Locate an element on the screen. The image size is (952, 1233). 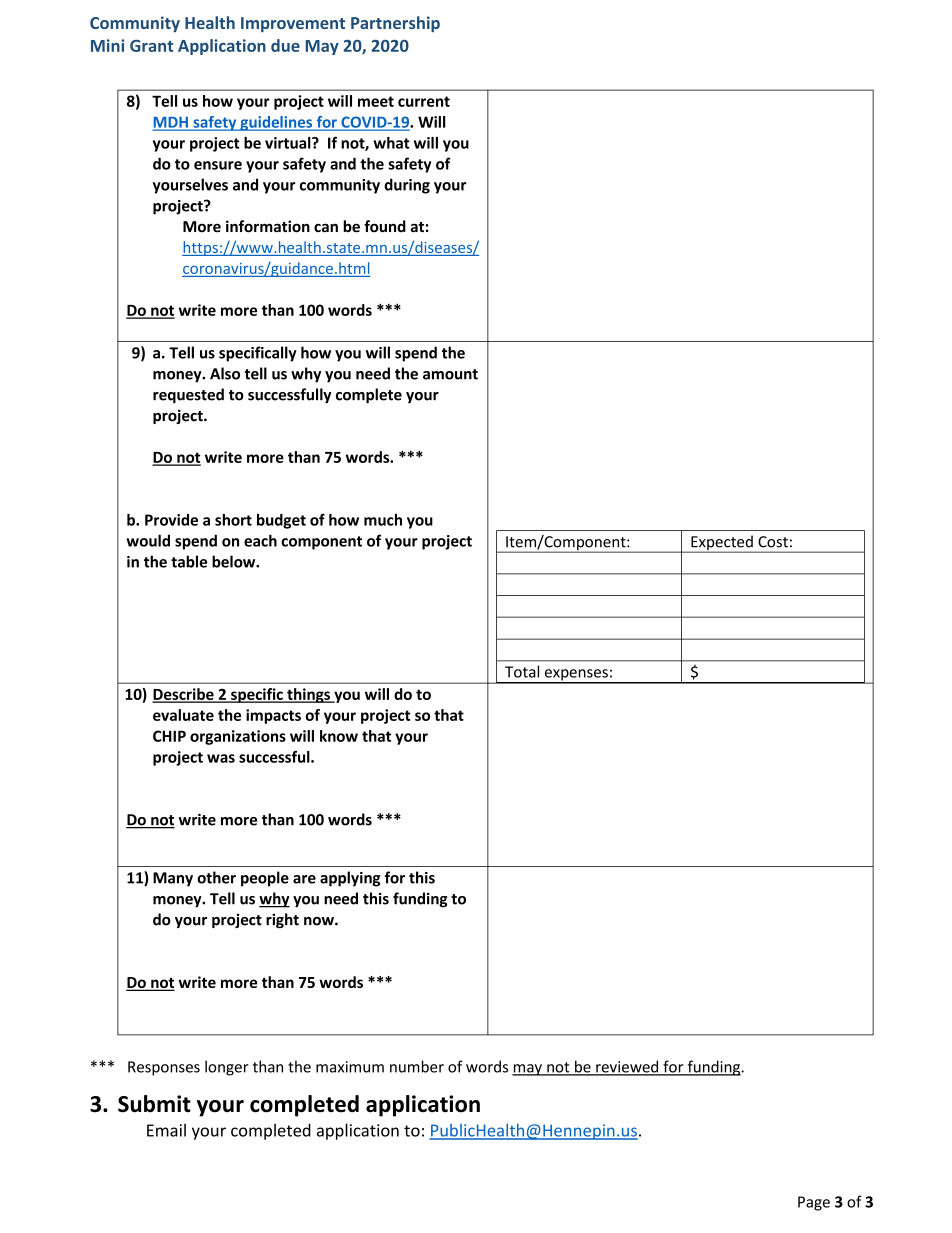
Grant is located at coordinates (151, 46).
